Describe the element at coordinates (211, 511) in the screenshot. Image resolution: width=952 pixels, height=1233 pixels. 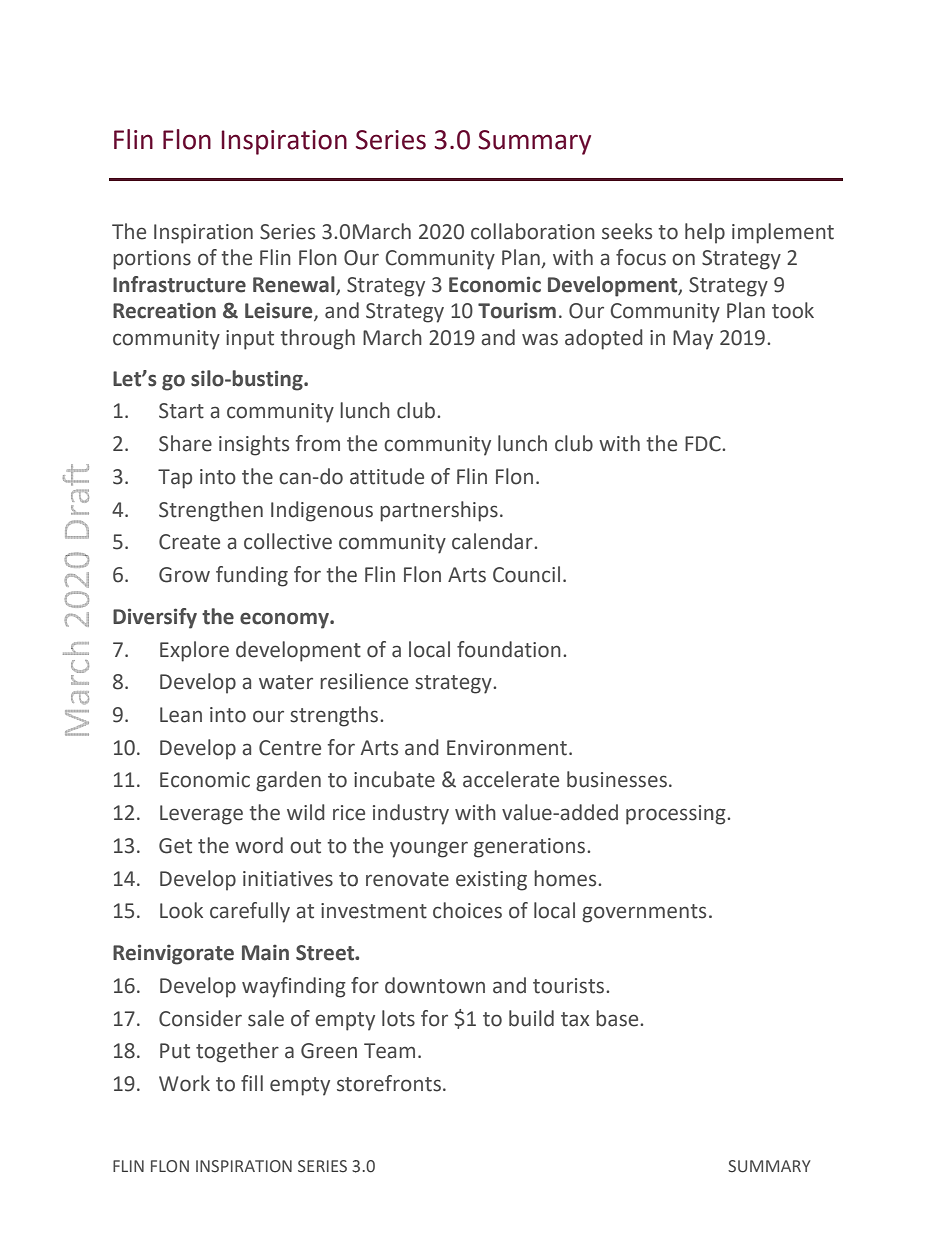
I see `Strengthen` at that location.
